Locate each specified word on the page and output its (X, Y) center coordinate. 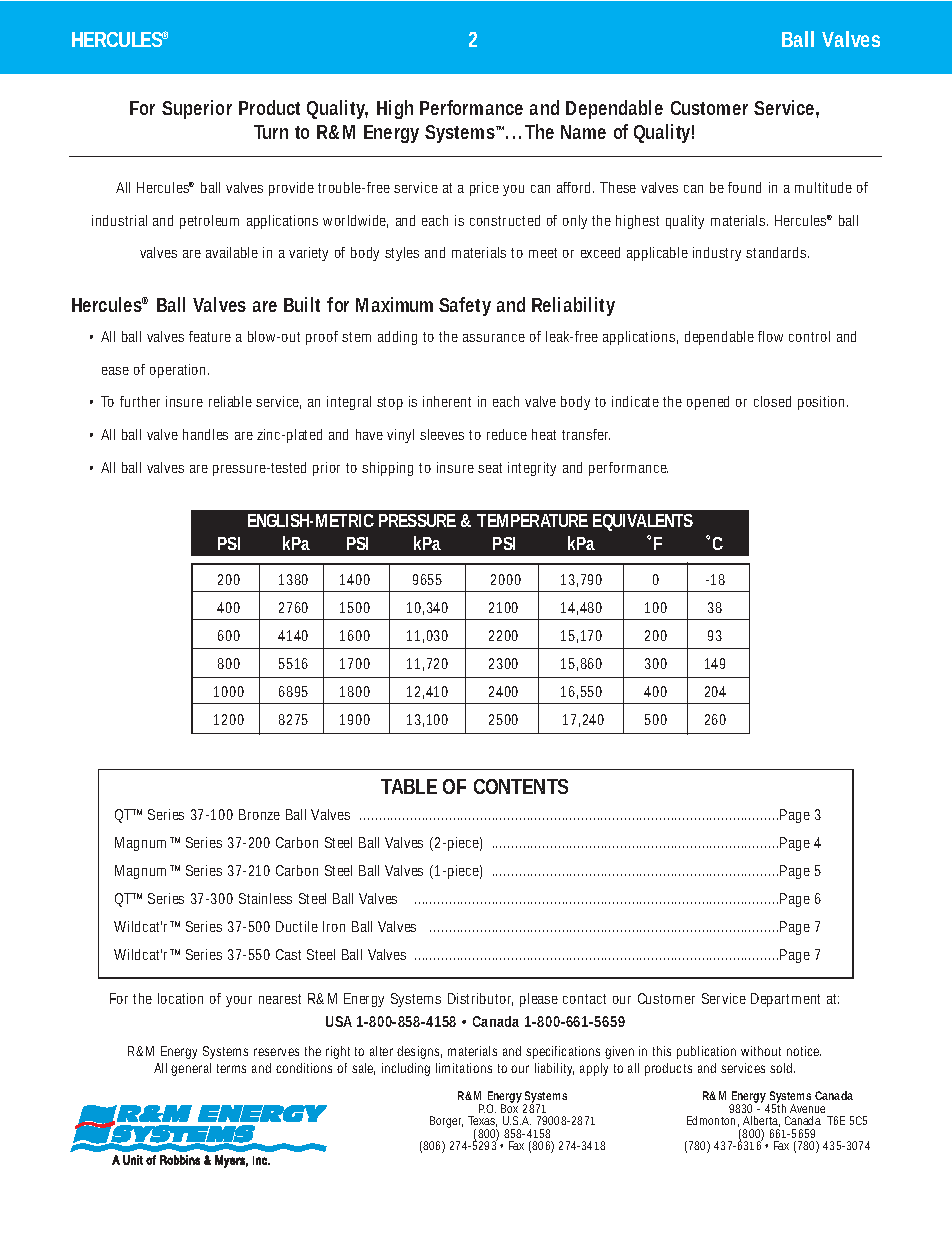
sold (782, 1068)
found (744, 187)
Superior (197, 109)
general (191, 1069)
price (484, 189)
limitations (464, 1068)
